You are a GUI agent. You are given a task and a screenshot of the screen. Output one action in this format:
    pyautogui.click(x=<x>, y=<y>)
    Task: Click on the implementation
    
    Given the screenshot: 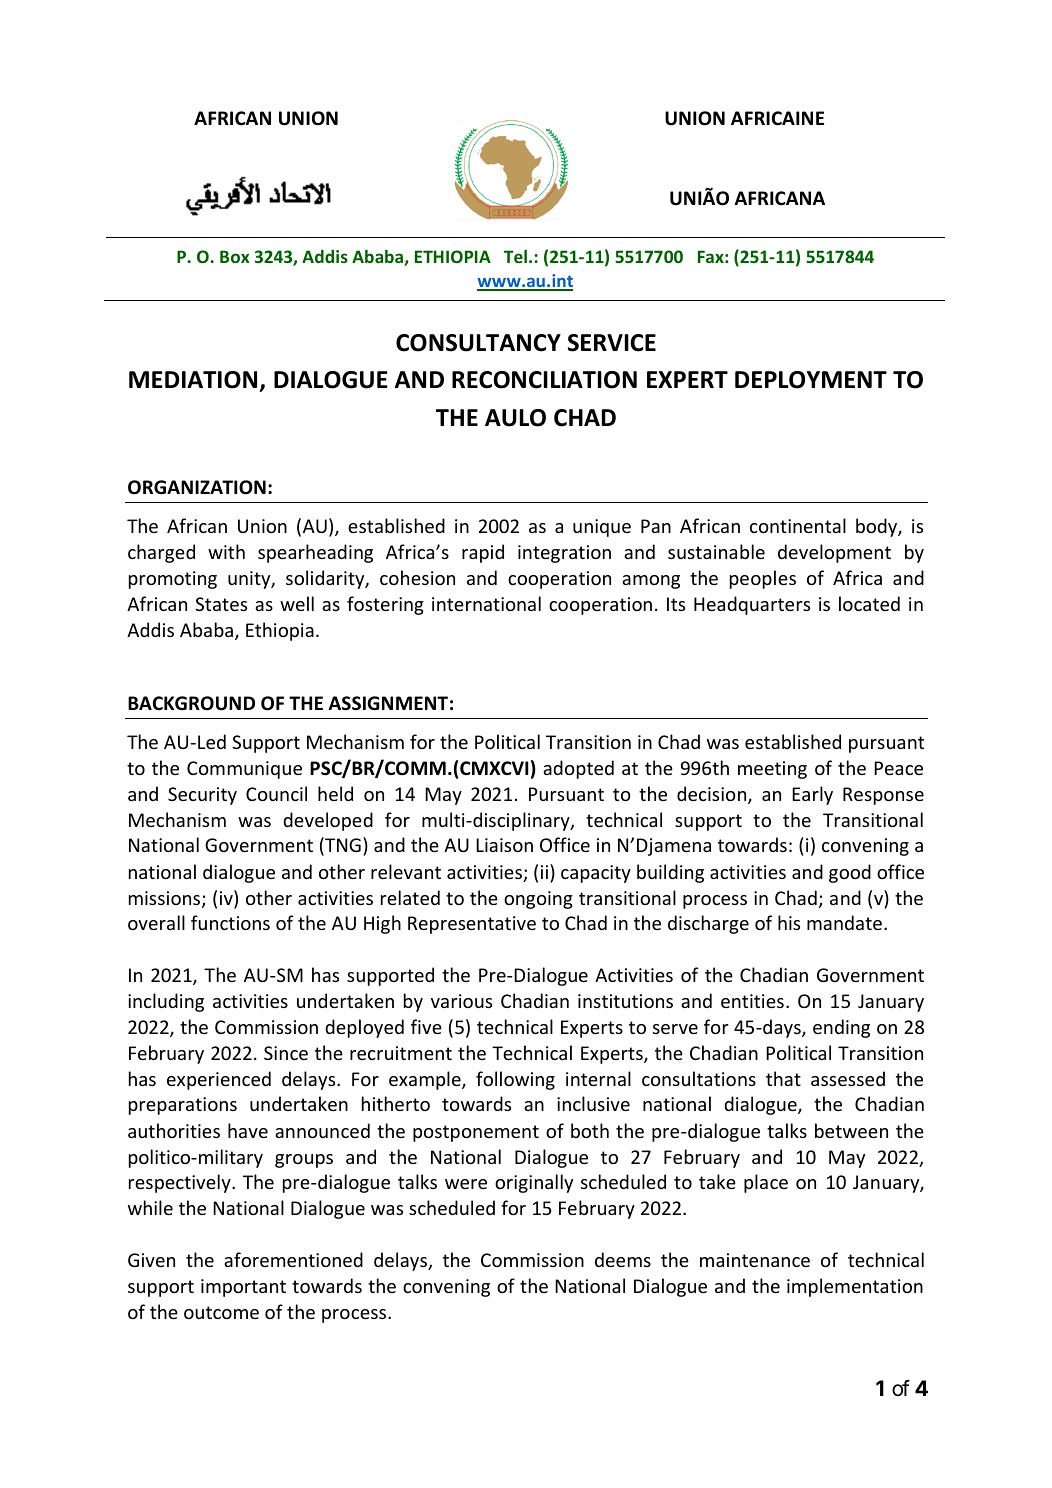 What is the action you would take?
    pyautogui.click(x=855, y=1287)
